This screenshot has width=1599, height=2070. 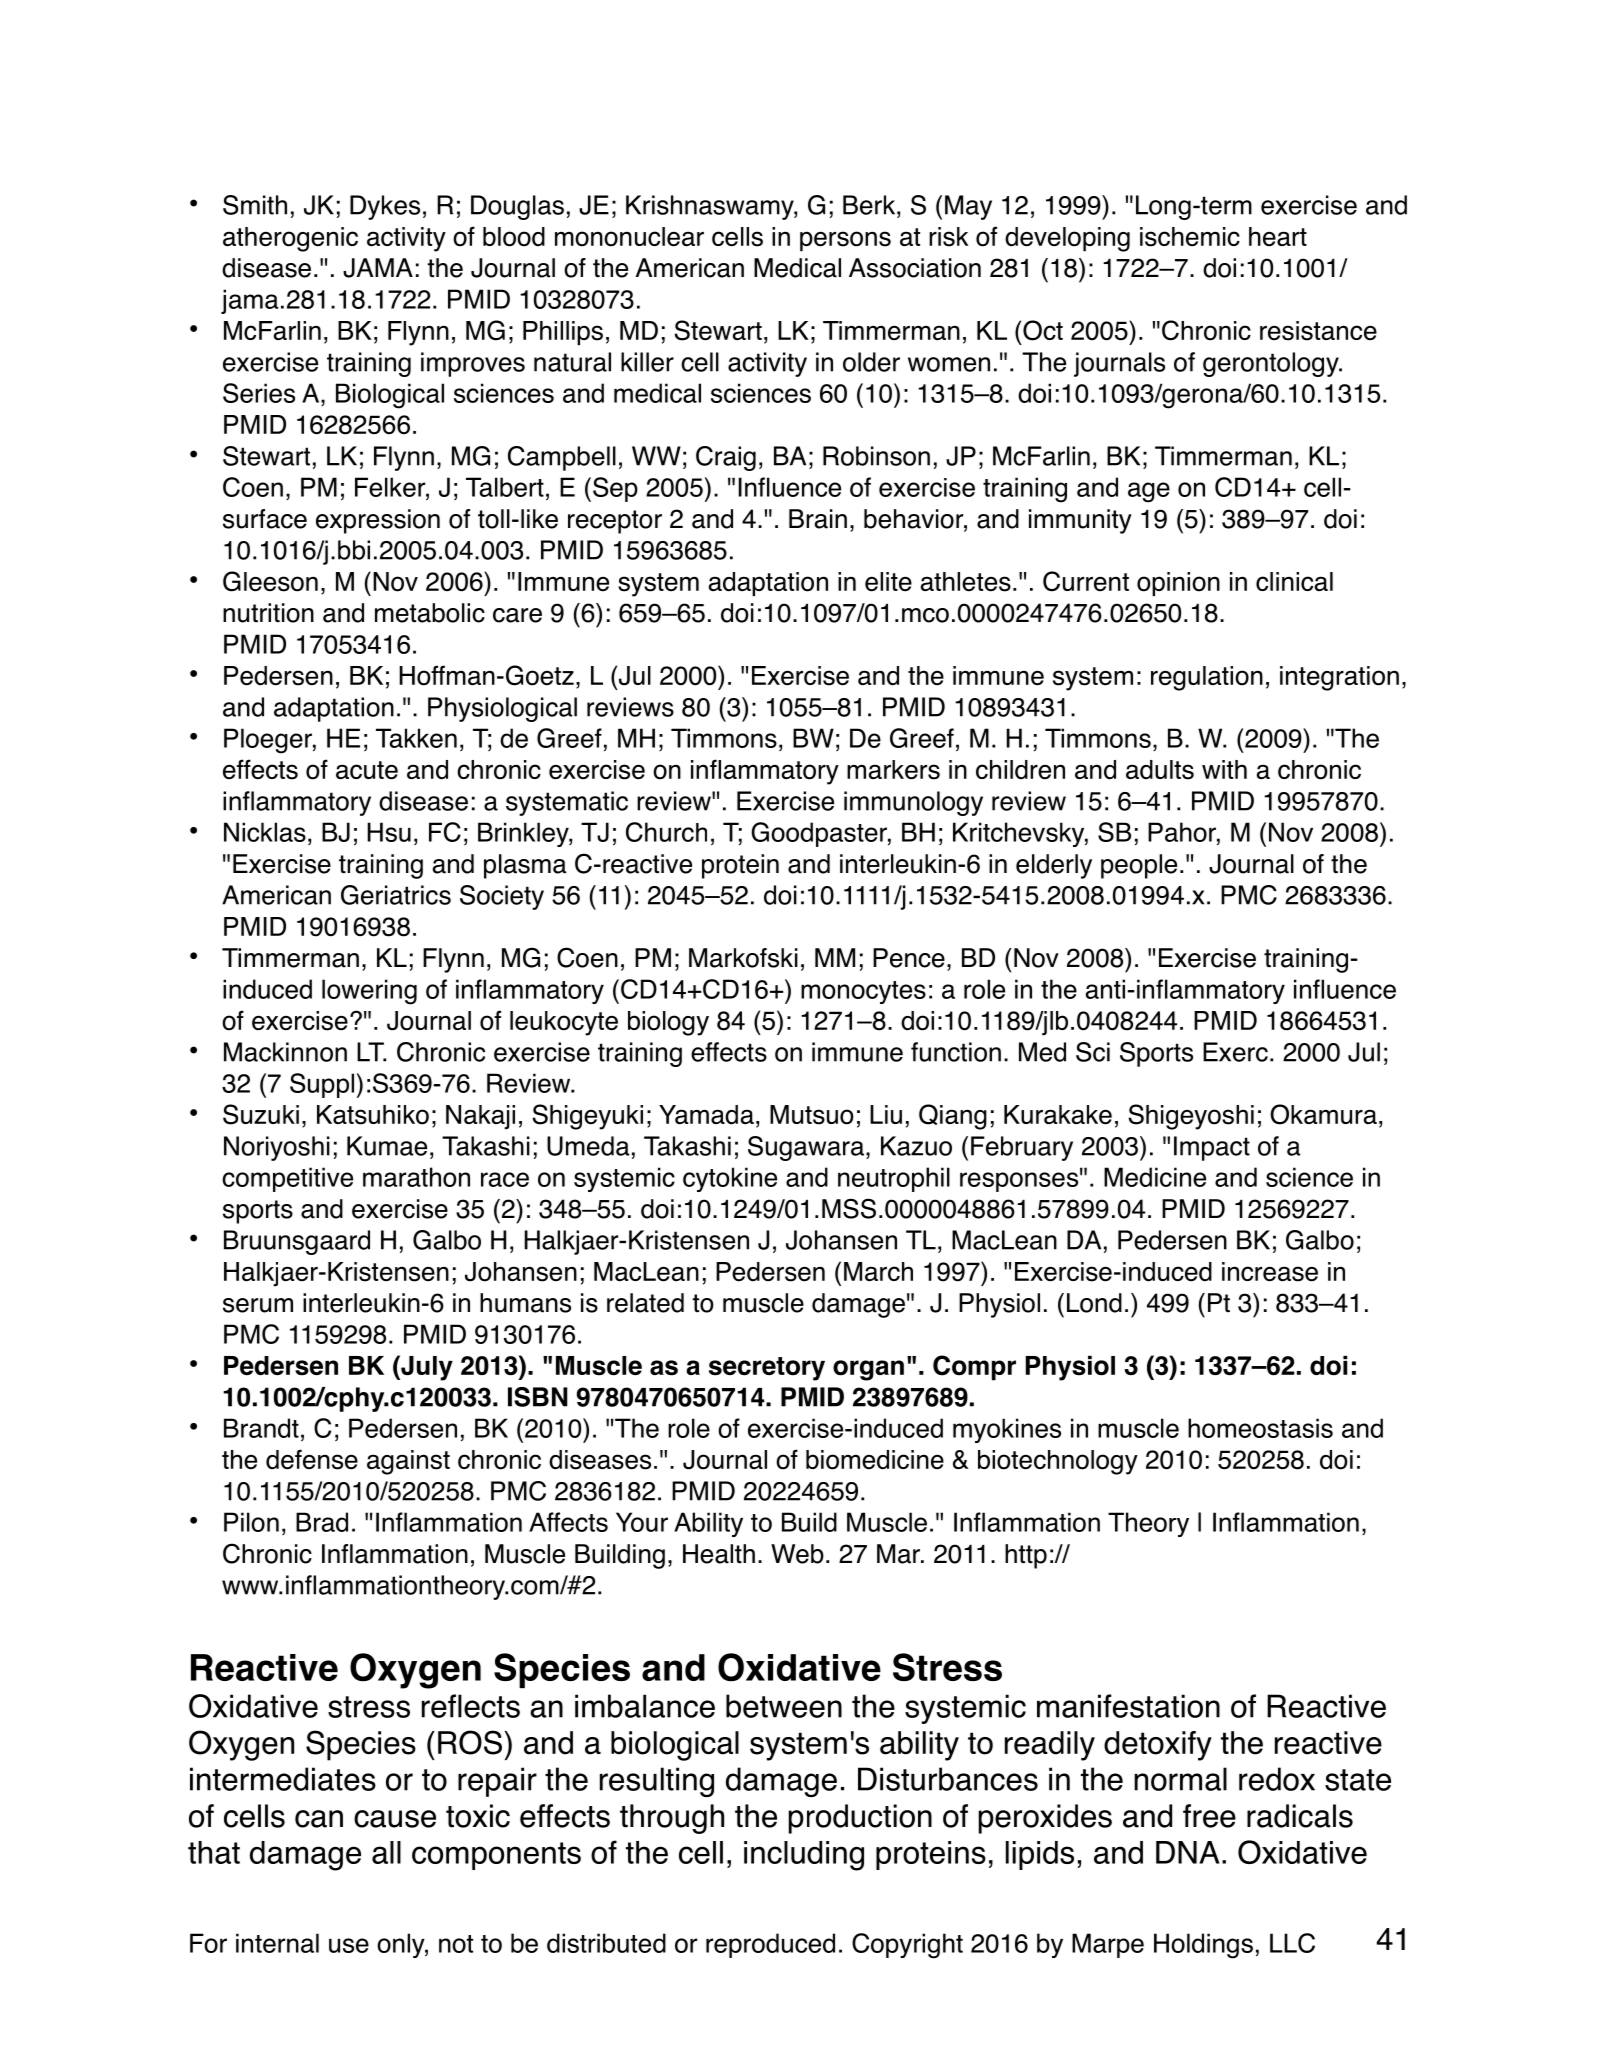 I want to click on persons, so click(x=845, y=241).
